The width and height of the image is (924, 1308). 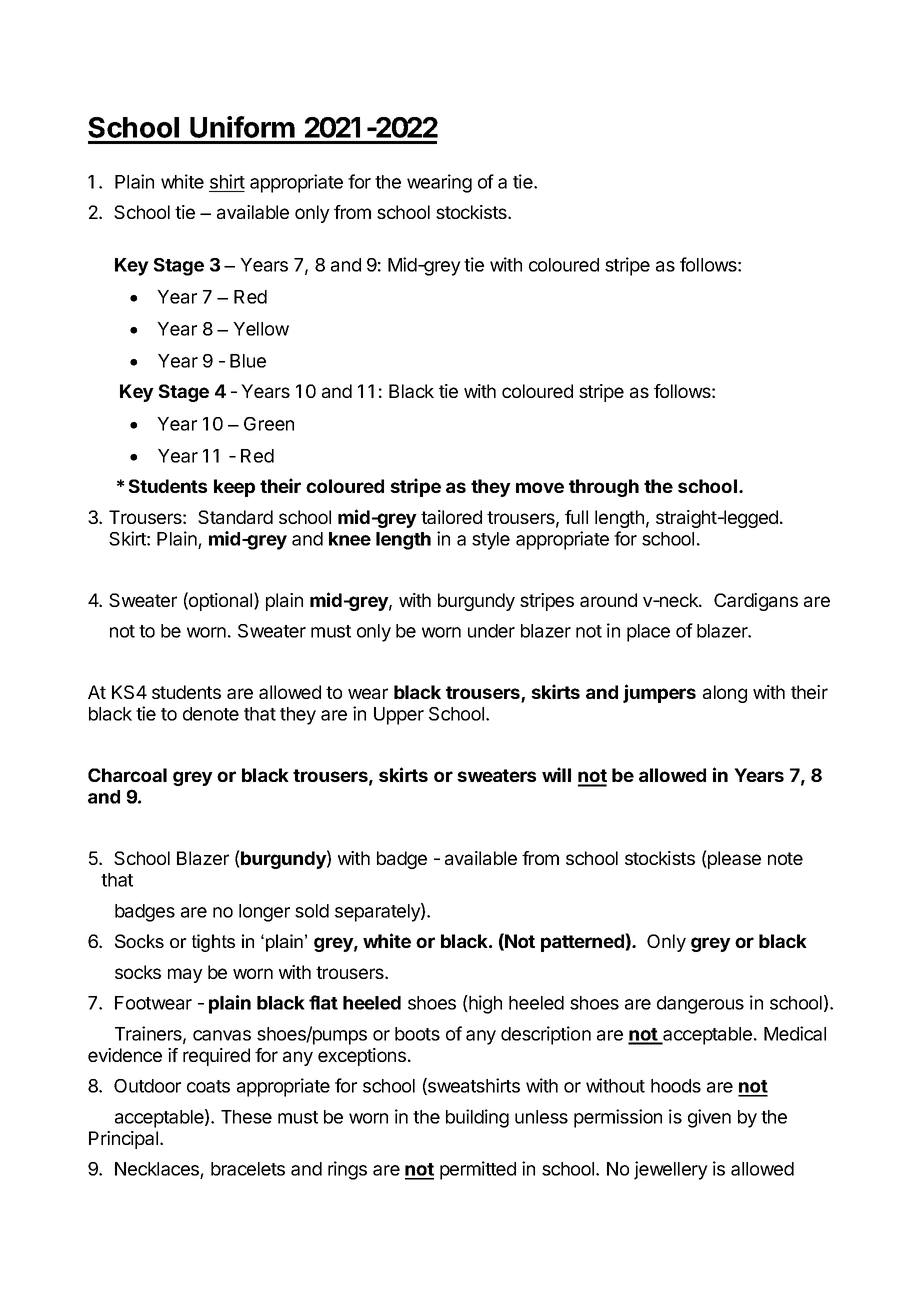 What do you see at coordinates (725, 694) in the image?
I see `along` at bounding box center [725, 694].
